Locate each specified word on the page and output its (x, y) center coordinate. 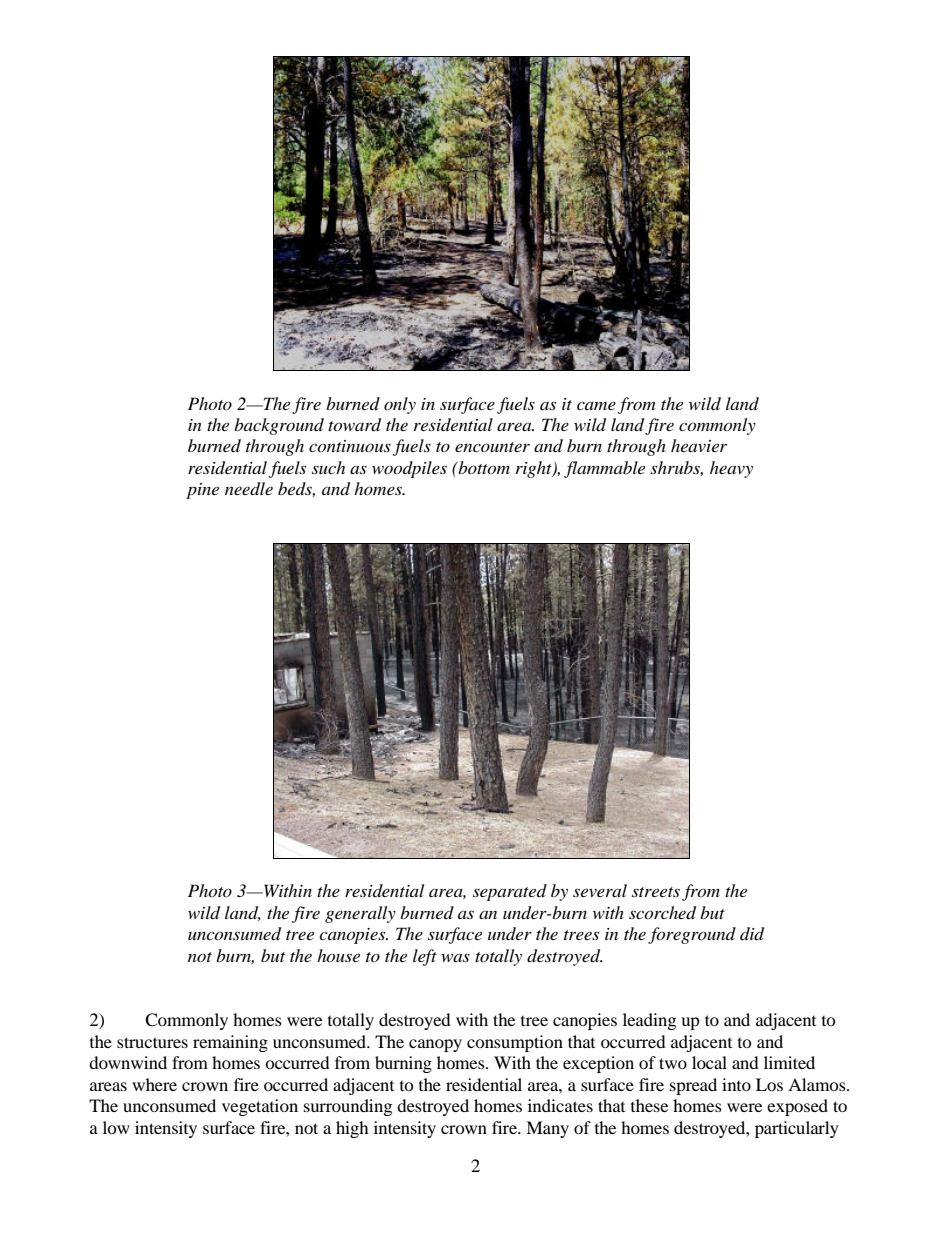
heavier (699, 445)
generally (360, 914)
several (600, 890)
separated (510, 892)
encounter (492, 447)
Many (547, 1129)
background (279, 426)
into (736, 1084)
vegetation (260, 1107)
